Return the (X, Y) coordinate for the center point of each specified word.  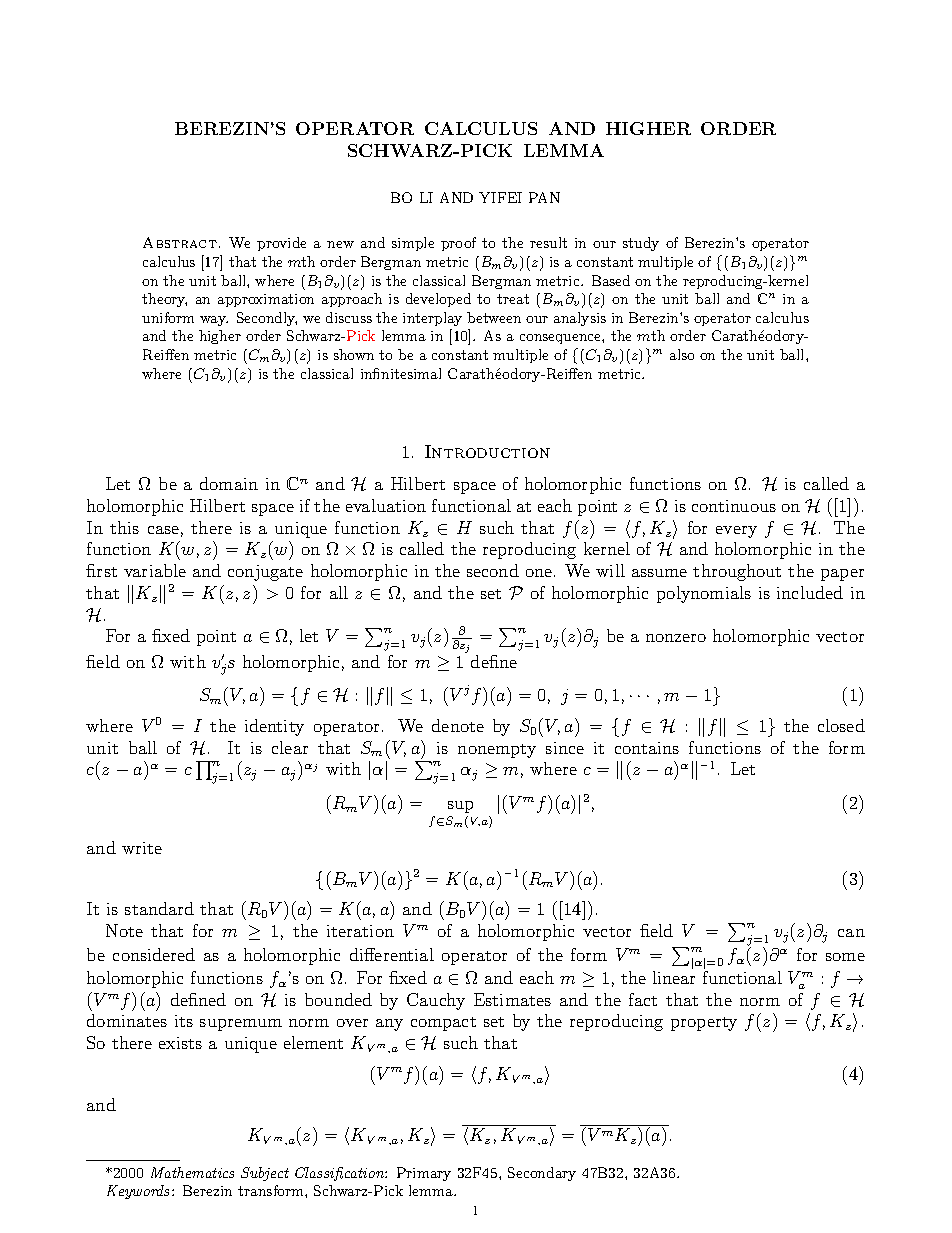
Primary (424, 1174)
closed (841, 725)
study (641, 244)
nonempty (497, 751)
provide (281, 244)
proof (458, 244)
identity (274, 727)
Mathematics (192, 1172)
